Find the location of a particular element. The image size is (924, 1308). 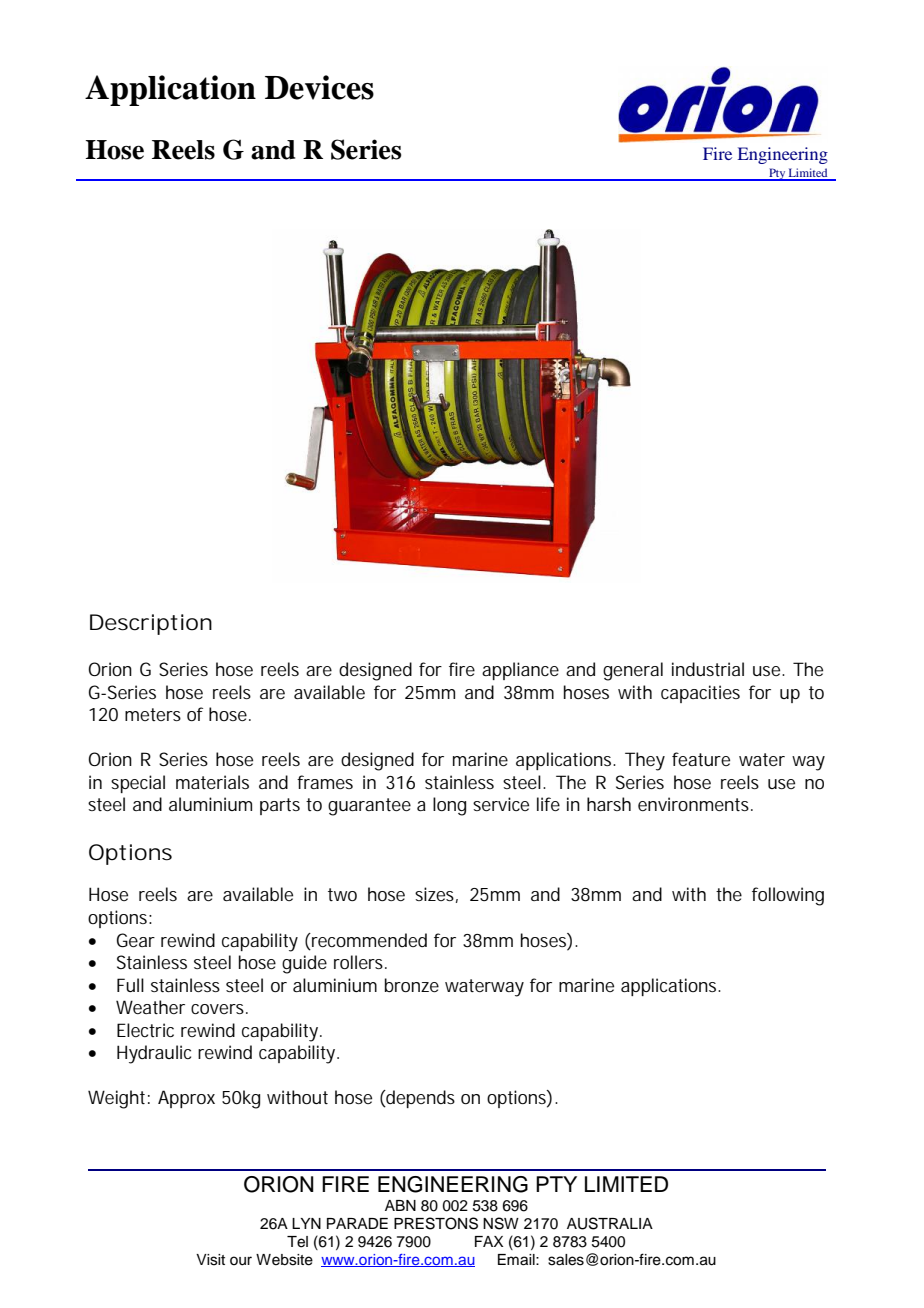

appliance is located at coordinates (520, 671).
